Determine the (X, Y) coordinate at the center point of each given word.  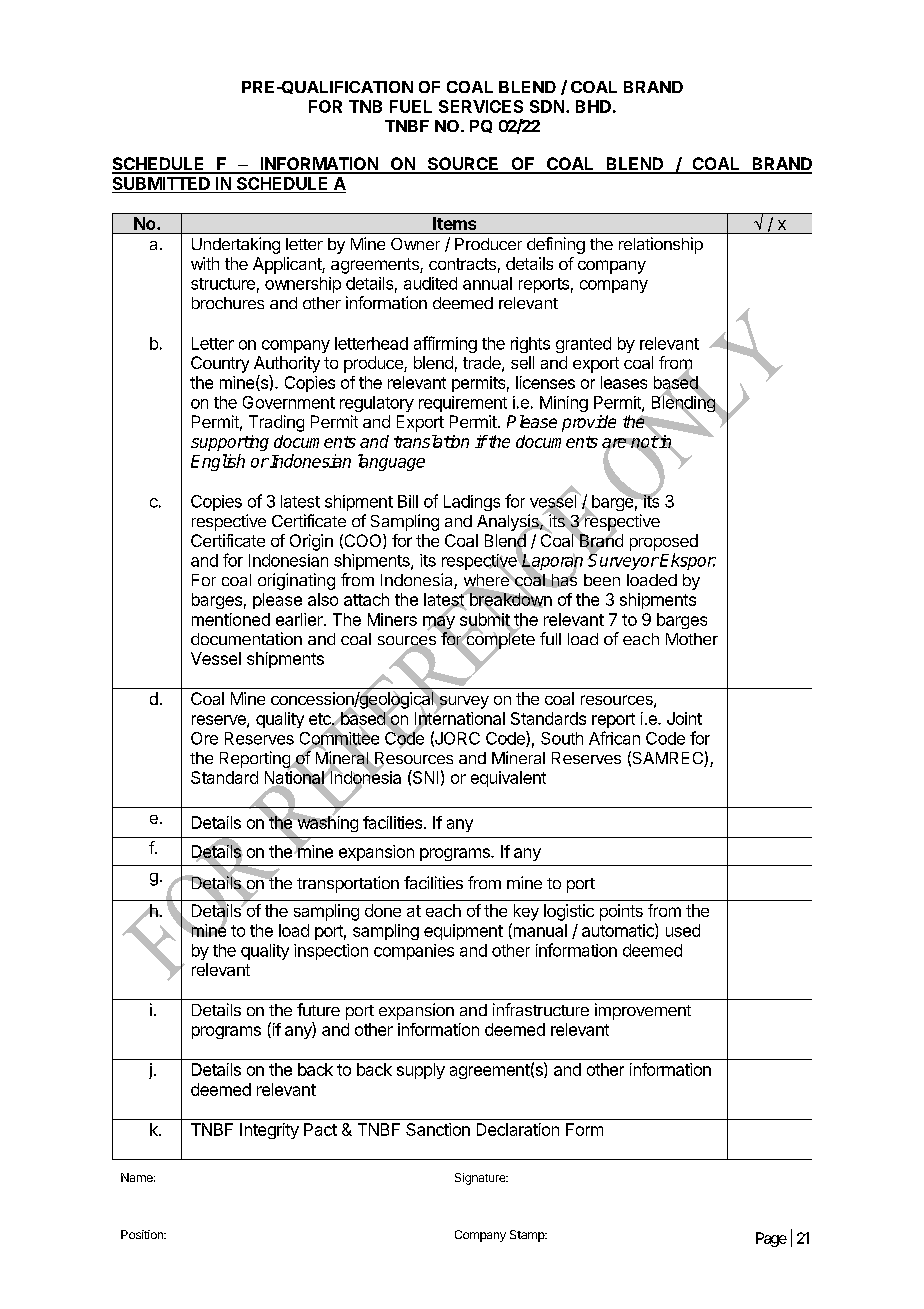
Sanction (438, 1129)
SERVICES (481, 106)
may (439, 623)
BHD (593, 106)
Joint (684, 718)
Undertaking (236, 245)
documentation (246, 638)
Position (143, 1234)
